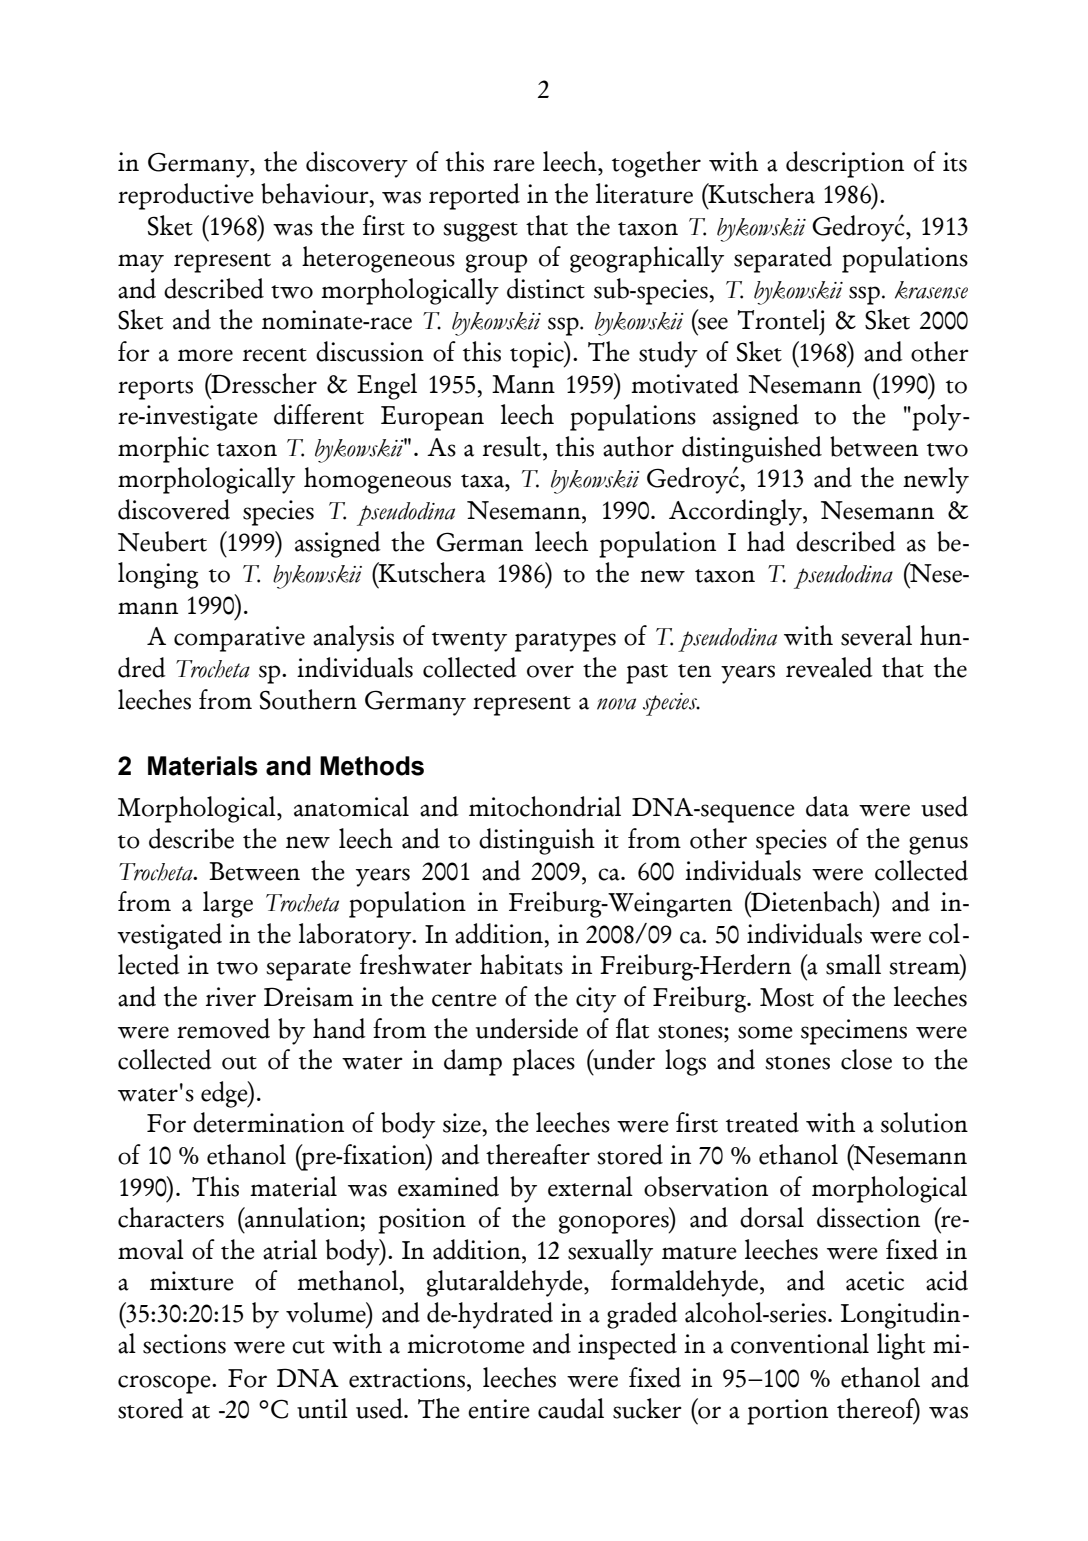 The height and width of the screenshot is (1541, 1088). What do you see at coordinates (845, 164) in the screenshot?
I see `description` at bounding box center [845, 164].
